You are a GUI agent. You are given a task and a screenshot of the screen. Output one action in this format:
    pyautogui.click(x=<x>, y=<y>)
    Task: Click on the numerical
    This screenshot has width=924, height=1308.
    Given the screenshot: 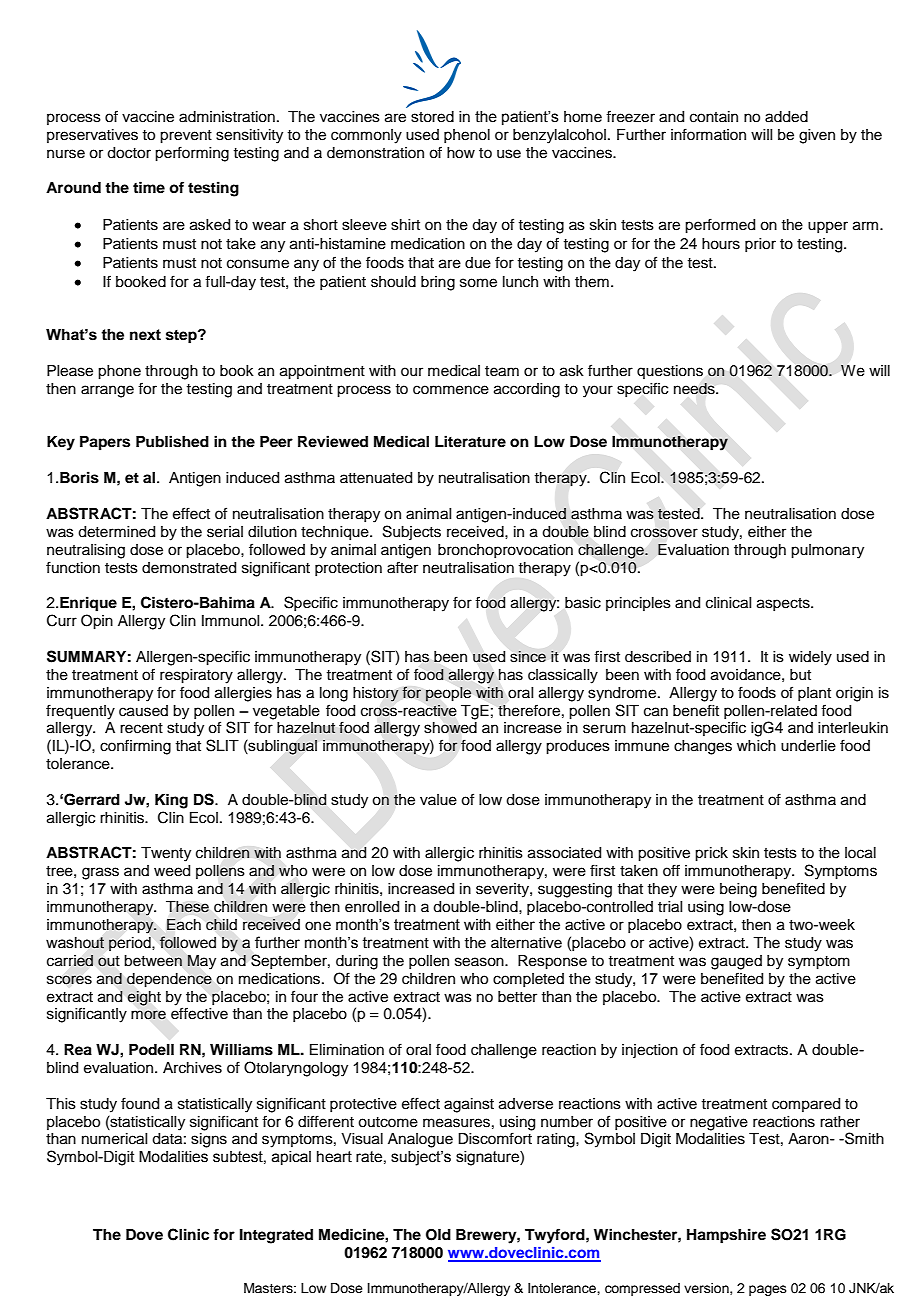 What is the action you would take?
    pyautogui.click(x=114, y=1139)
